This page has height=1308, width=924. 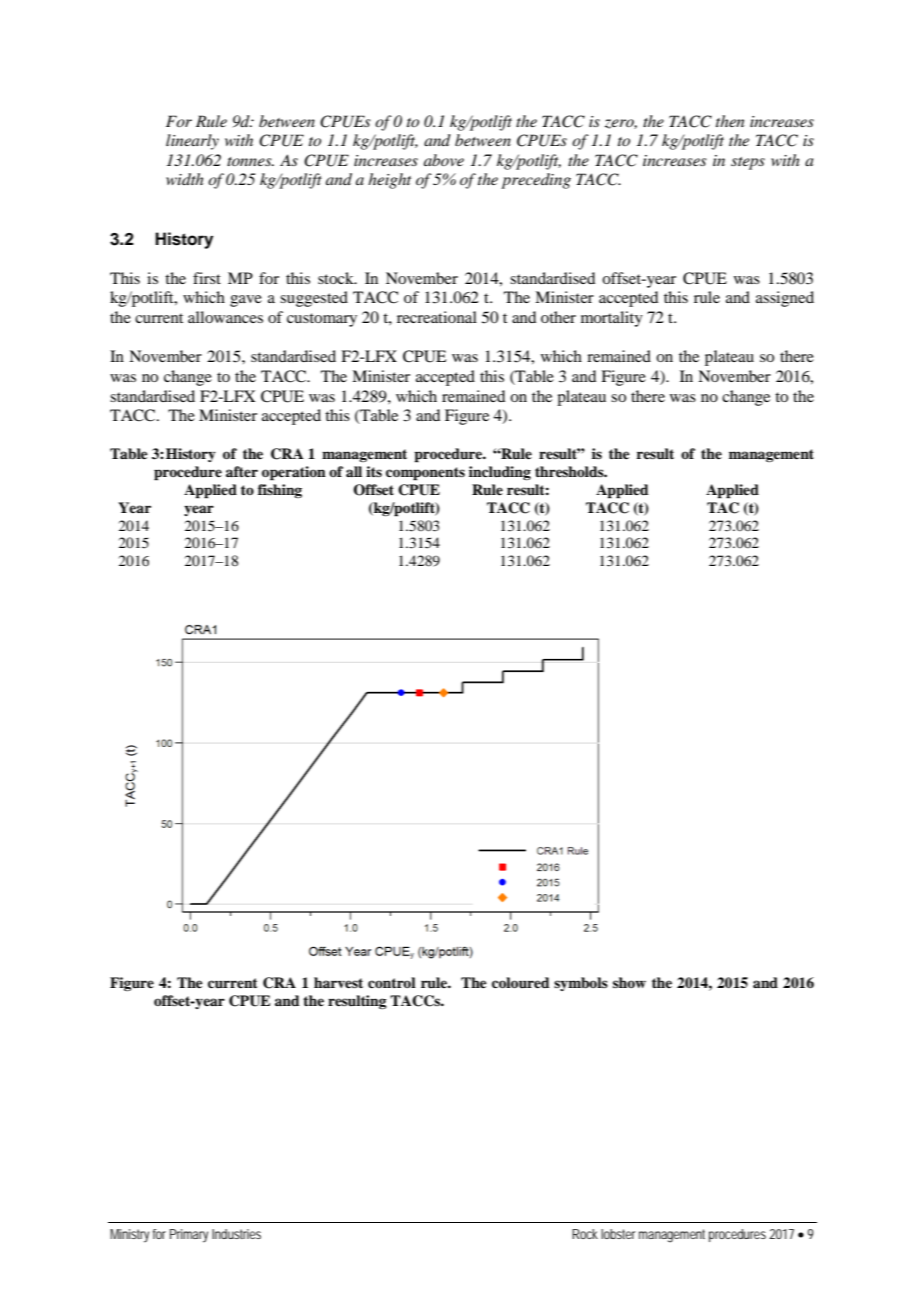 I want to click on above, so click(x=444, y=160).
